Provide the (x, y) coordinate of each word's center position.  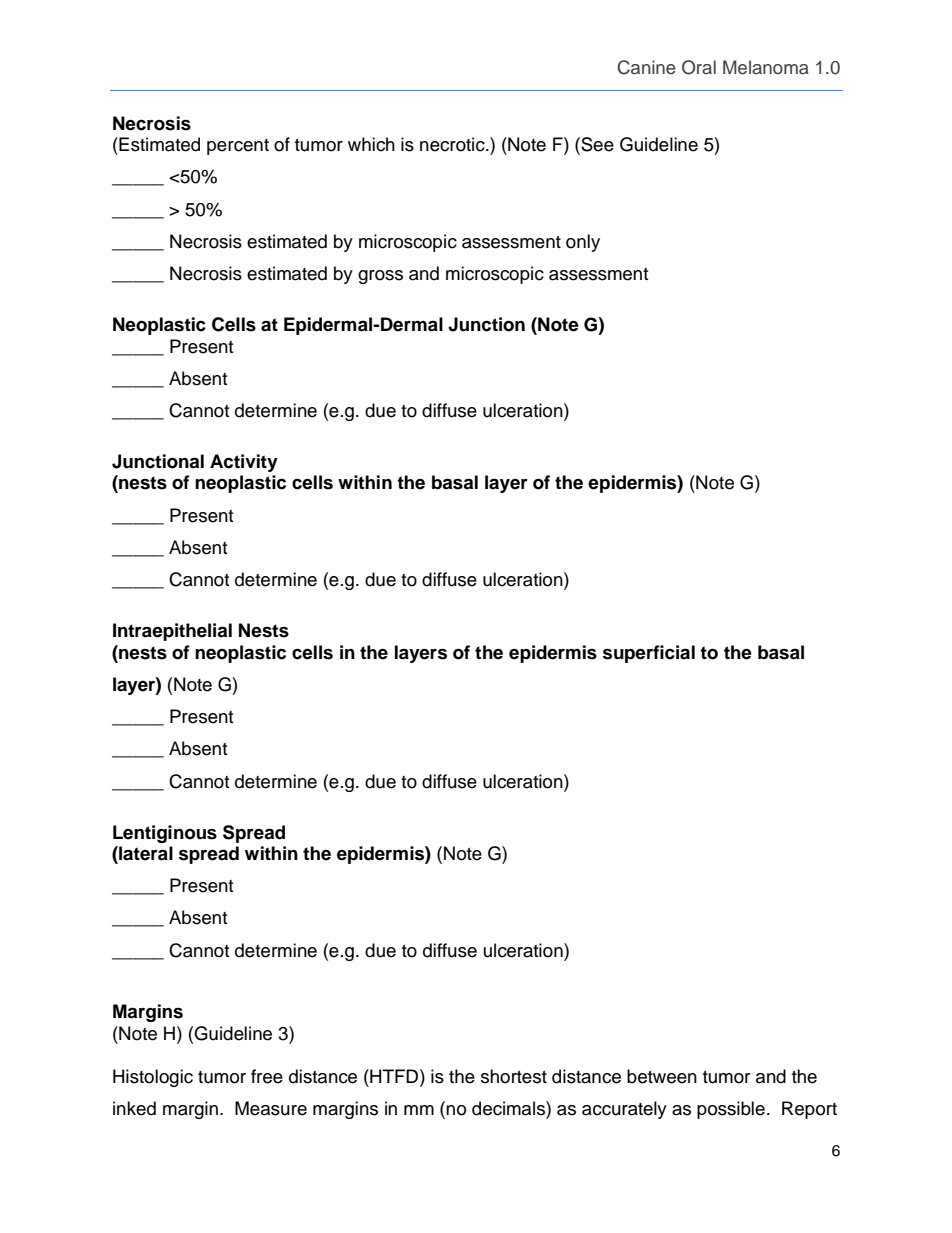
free (267, 1076)
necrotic (453, 144)
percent (238, 147)
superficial (649, 654)
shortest (514, 1076)
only (583, 243)
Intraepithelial (172, 632)
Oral (699, 67)
